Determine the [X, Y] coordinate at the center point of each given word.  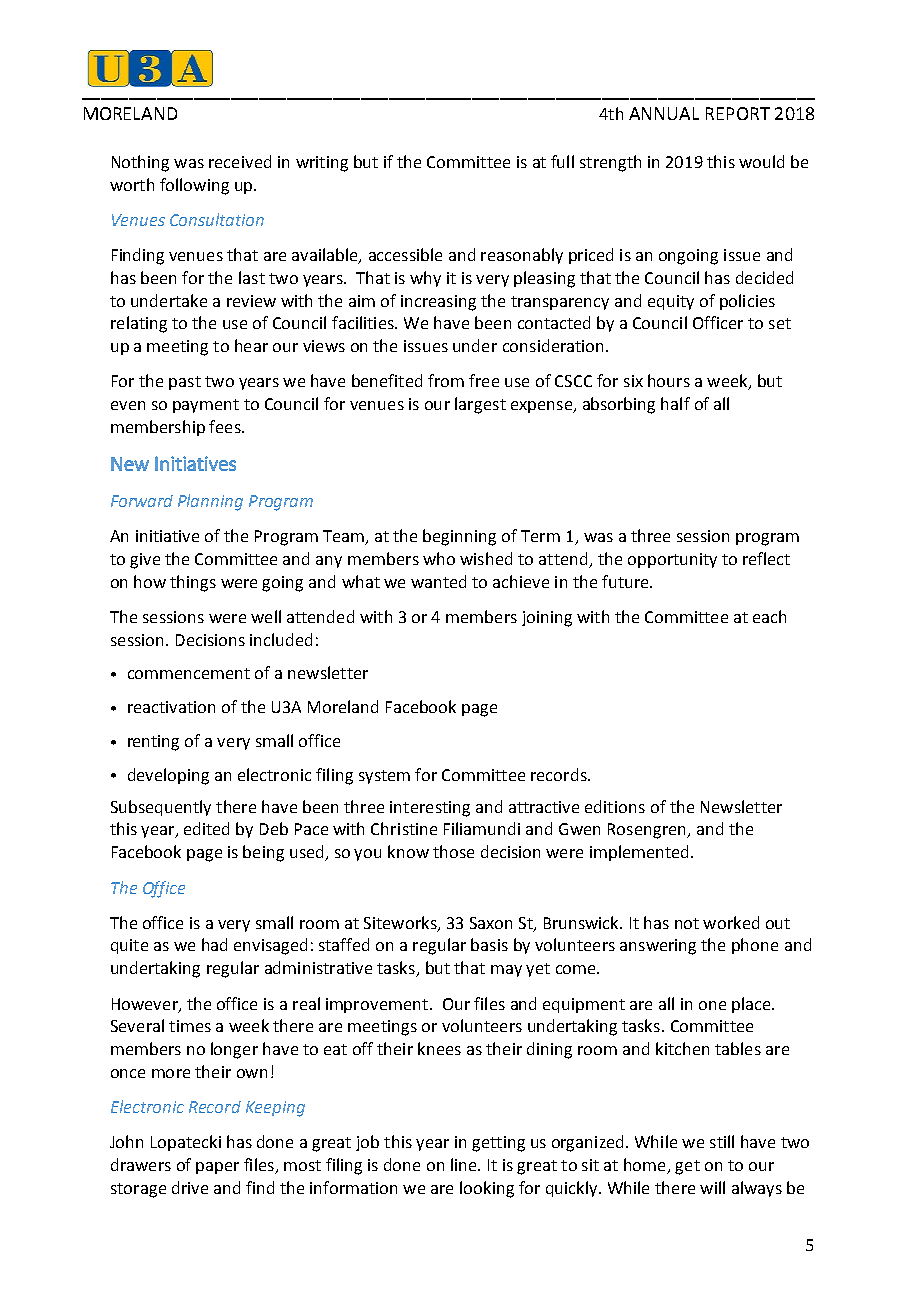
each [769, 616]
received [240, 161]
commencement [189, 673]
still [722, 1141]
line [465, 1164]
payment [206, 406]
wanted [438, 581]
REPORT [738, 113]
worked [731, 922]
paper [217, 1168]
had [214, 944]
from [446, 380]
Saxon [491, 923]
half [675, 403]
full [562, 161]
